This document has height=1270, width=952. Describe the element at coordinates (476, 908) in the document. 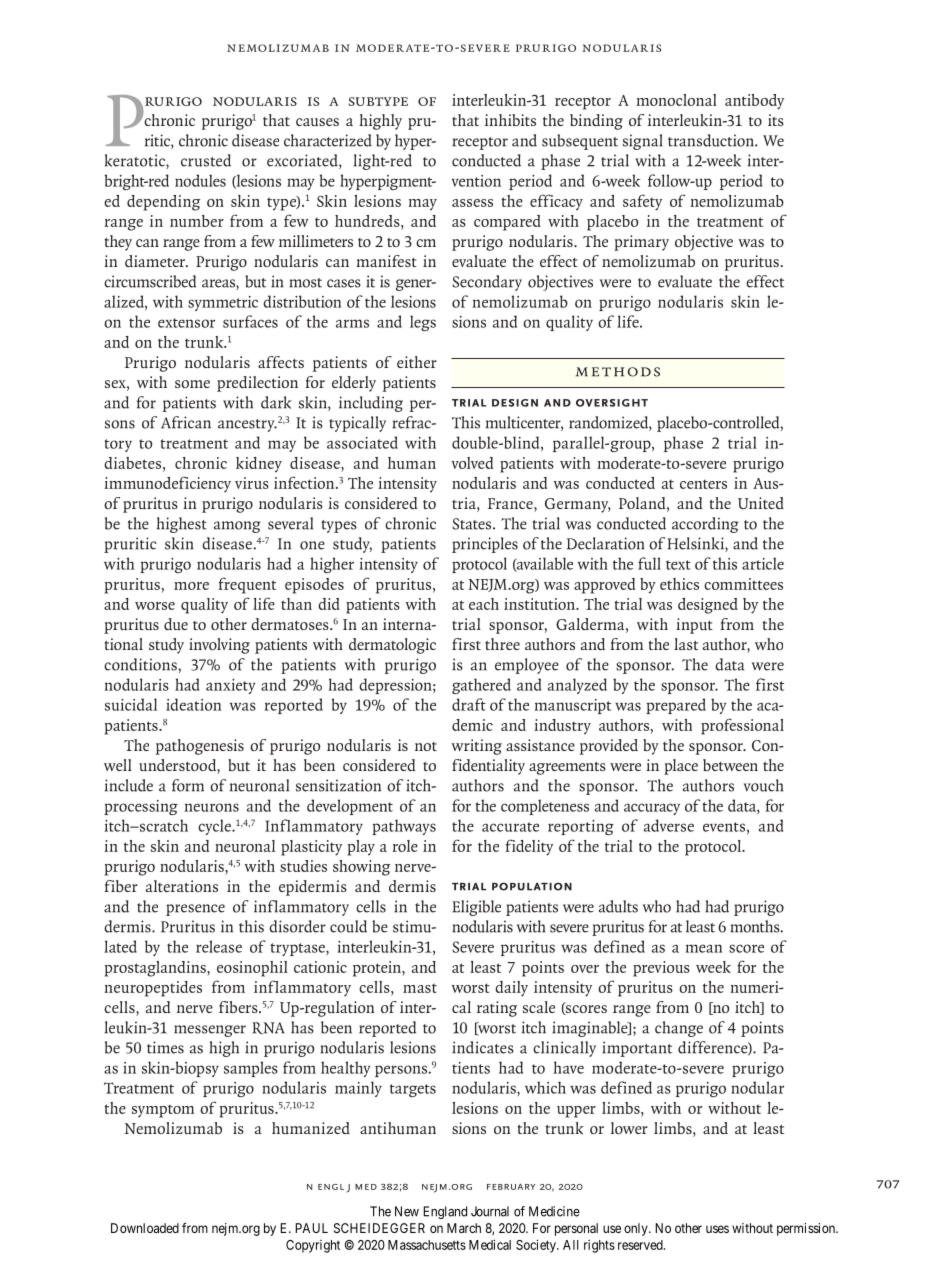

I see `Eligible` at that location.
